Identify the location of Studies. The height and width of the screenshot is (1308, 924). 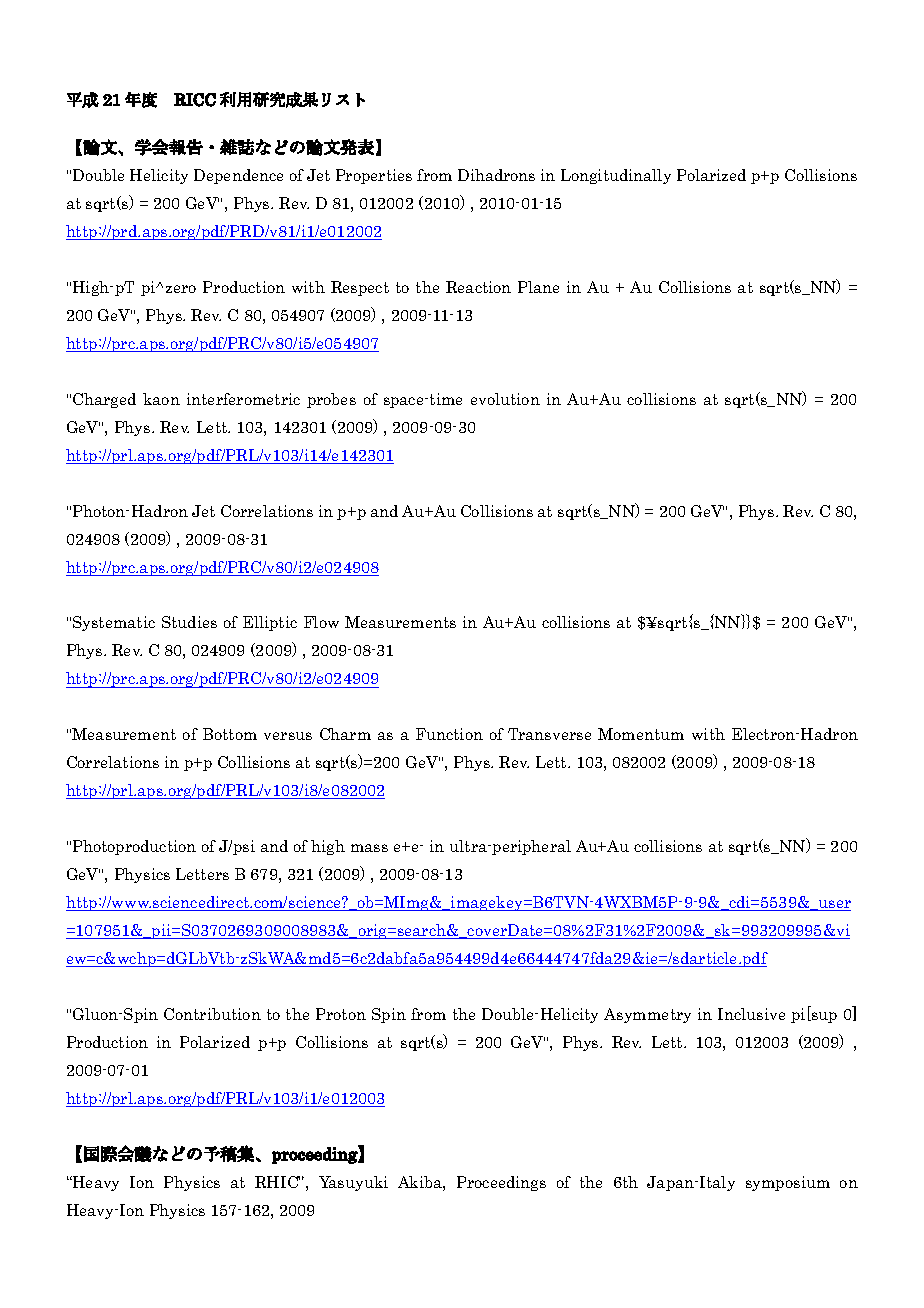
(189, 622).
